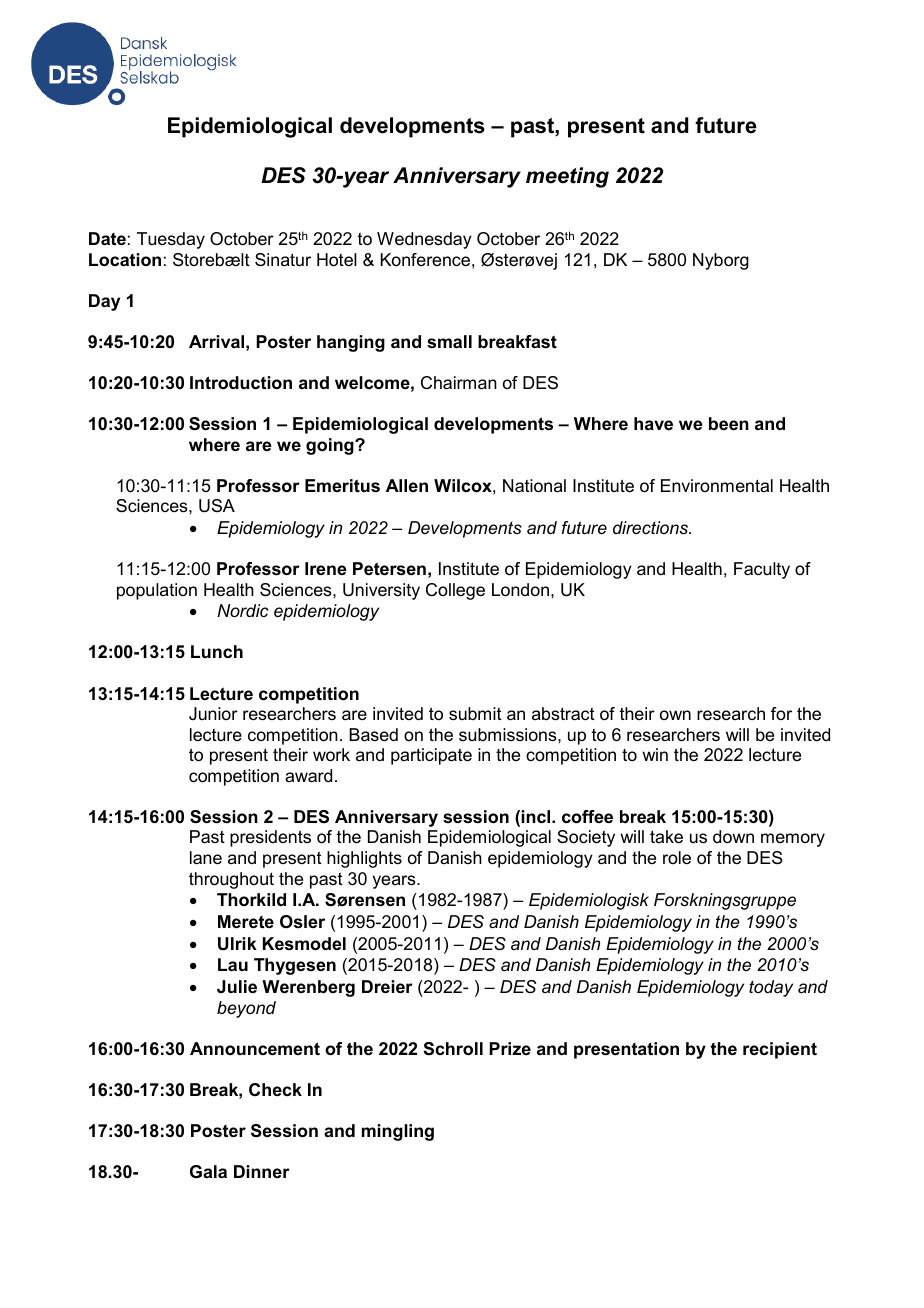 This screenshot has height=1308, width=924. What do you see at coordinates (387, 987) in the screenshot?
I see `Dreier` at bounding box center [387, 987].
